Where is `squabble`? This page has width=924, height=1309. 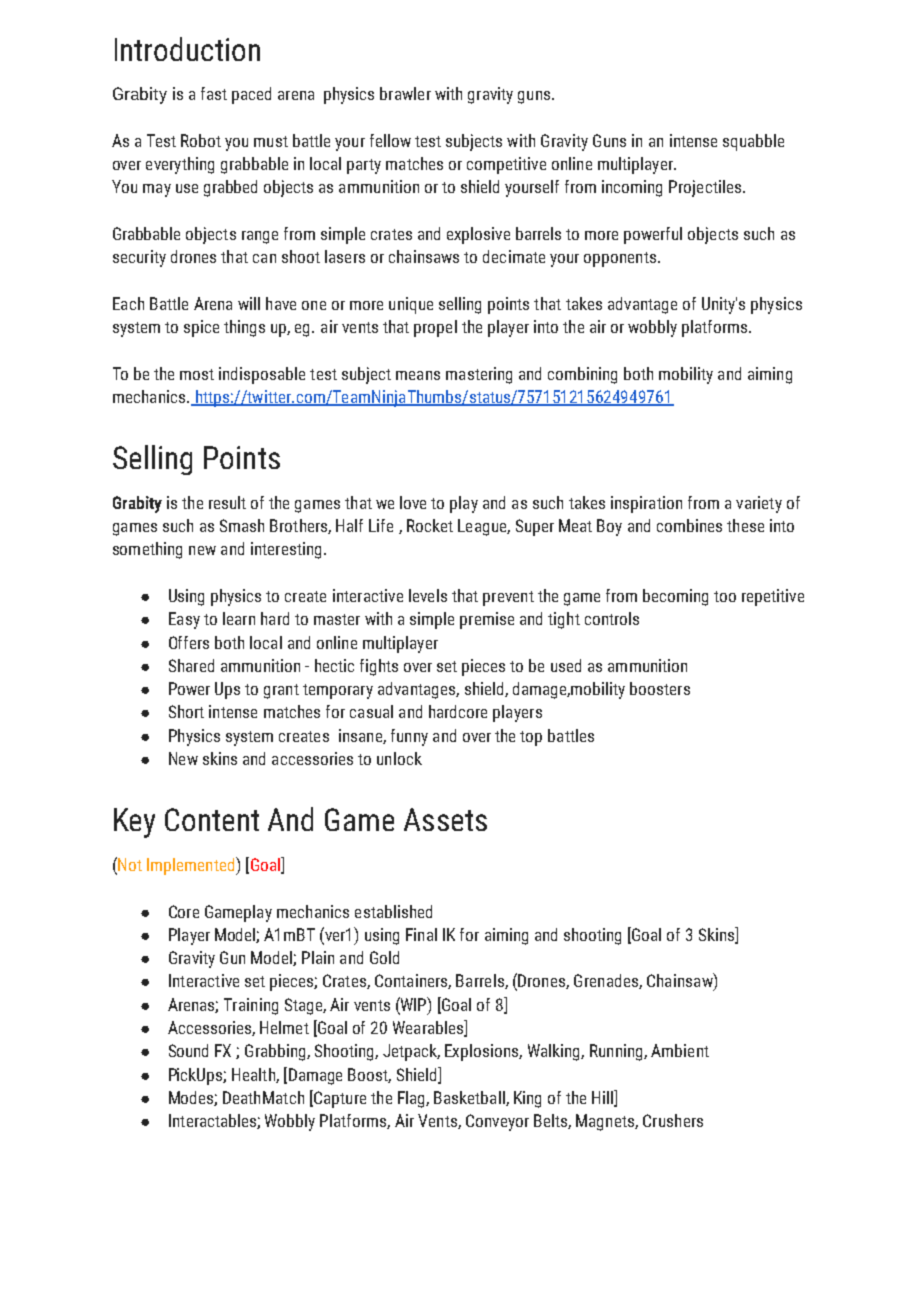 squabble is located at coordinates (753, 142).
